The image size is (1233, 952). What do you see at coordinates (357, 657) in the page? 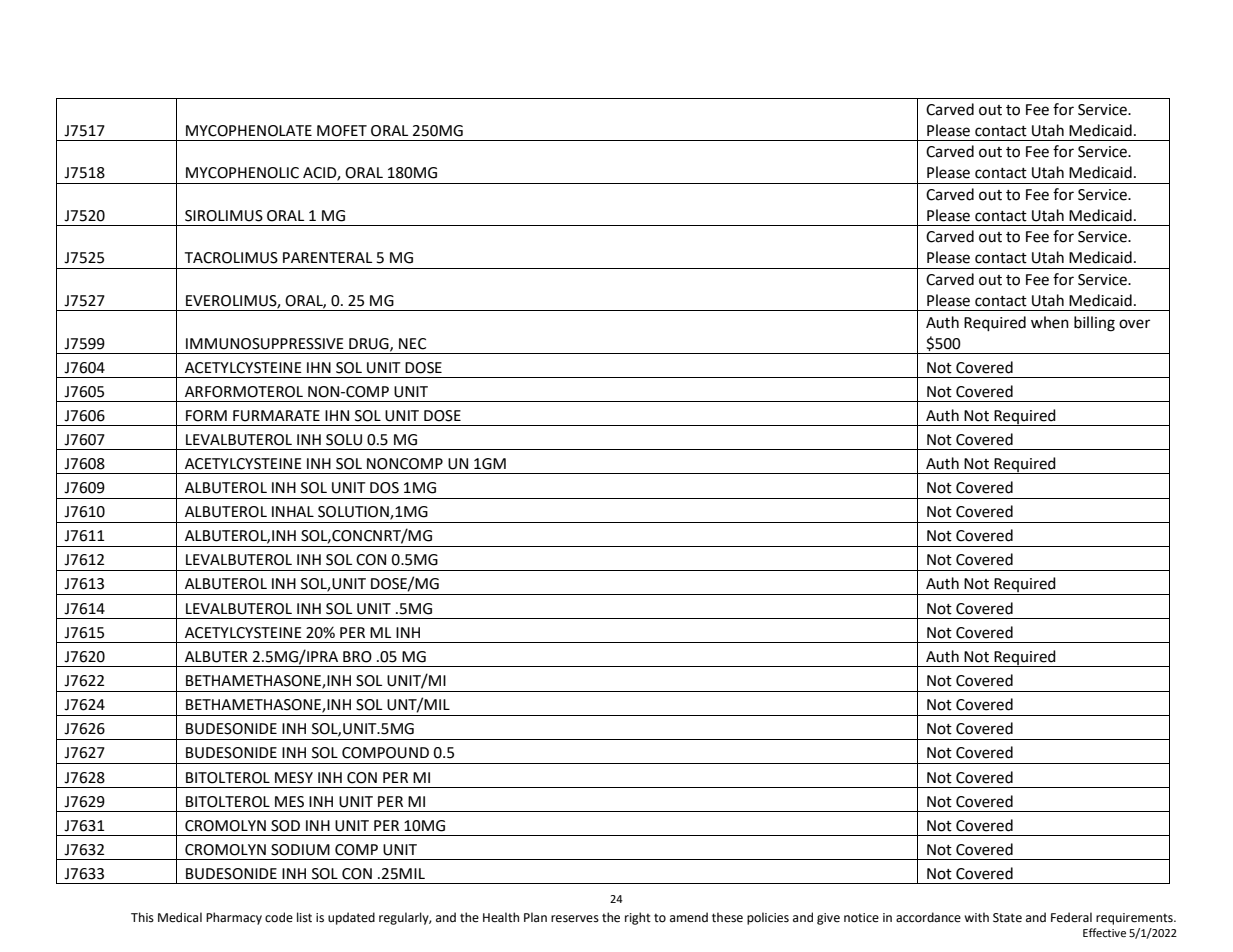
I see `BRO` at bounding box center [357, 657].
